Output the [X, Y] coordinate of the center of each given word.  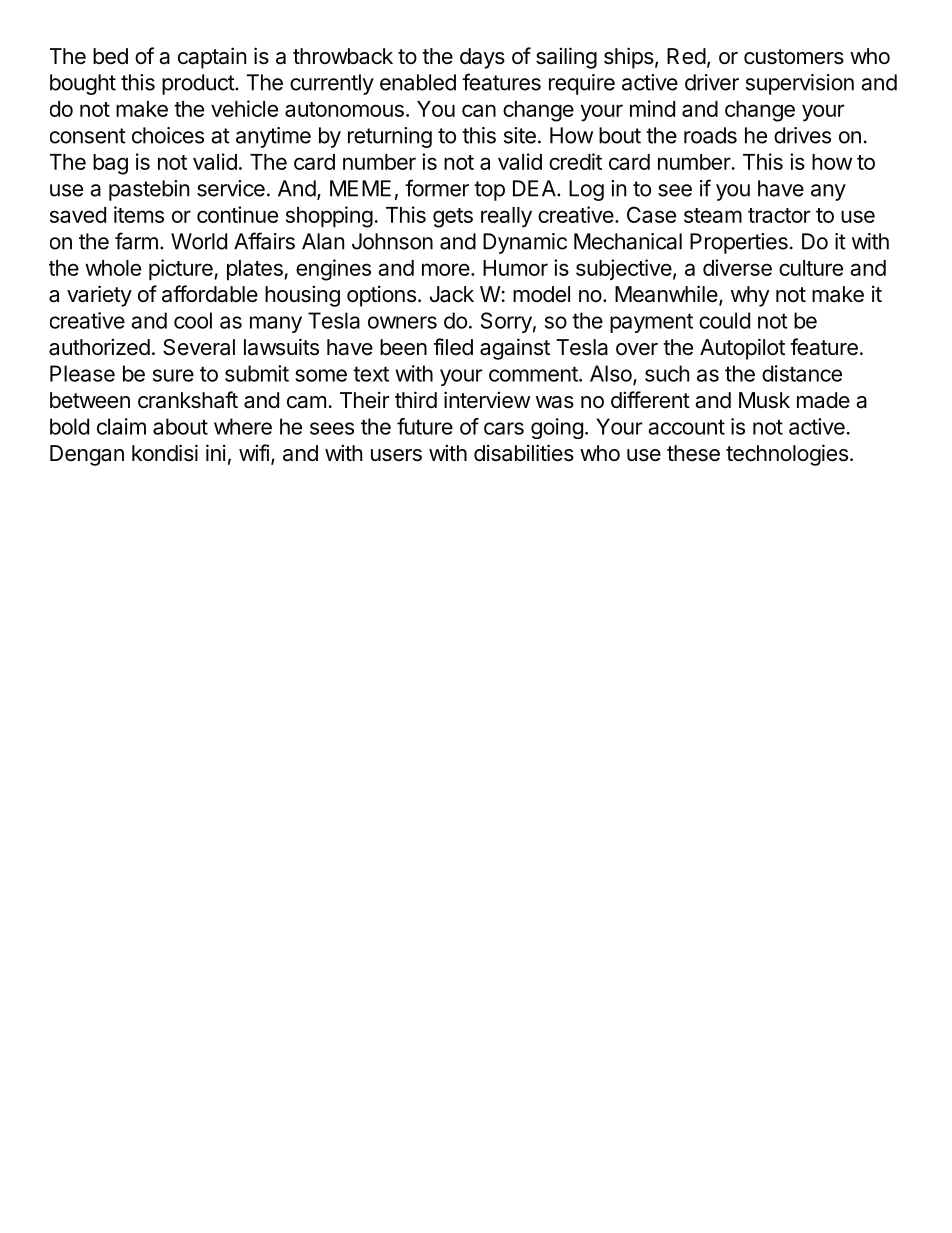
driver [712, 82]
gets [453, 218]
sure [173, 375]
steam [713, 215]
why [750, 296]
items [139, 214]
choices [168, 135]
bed [110, 56]
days [482, 58]
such [667, 373]
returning [390, 137]
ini [216, 452]
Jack [452, 294]
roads [710, 135]
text [371, 374]
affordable [210, 294]
